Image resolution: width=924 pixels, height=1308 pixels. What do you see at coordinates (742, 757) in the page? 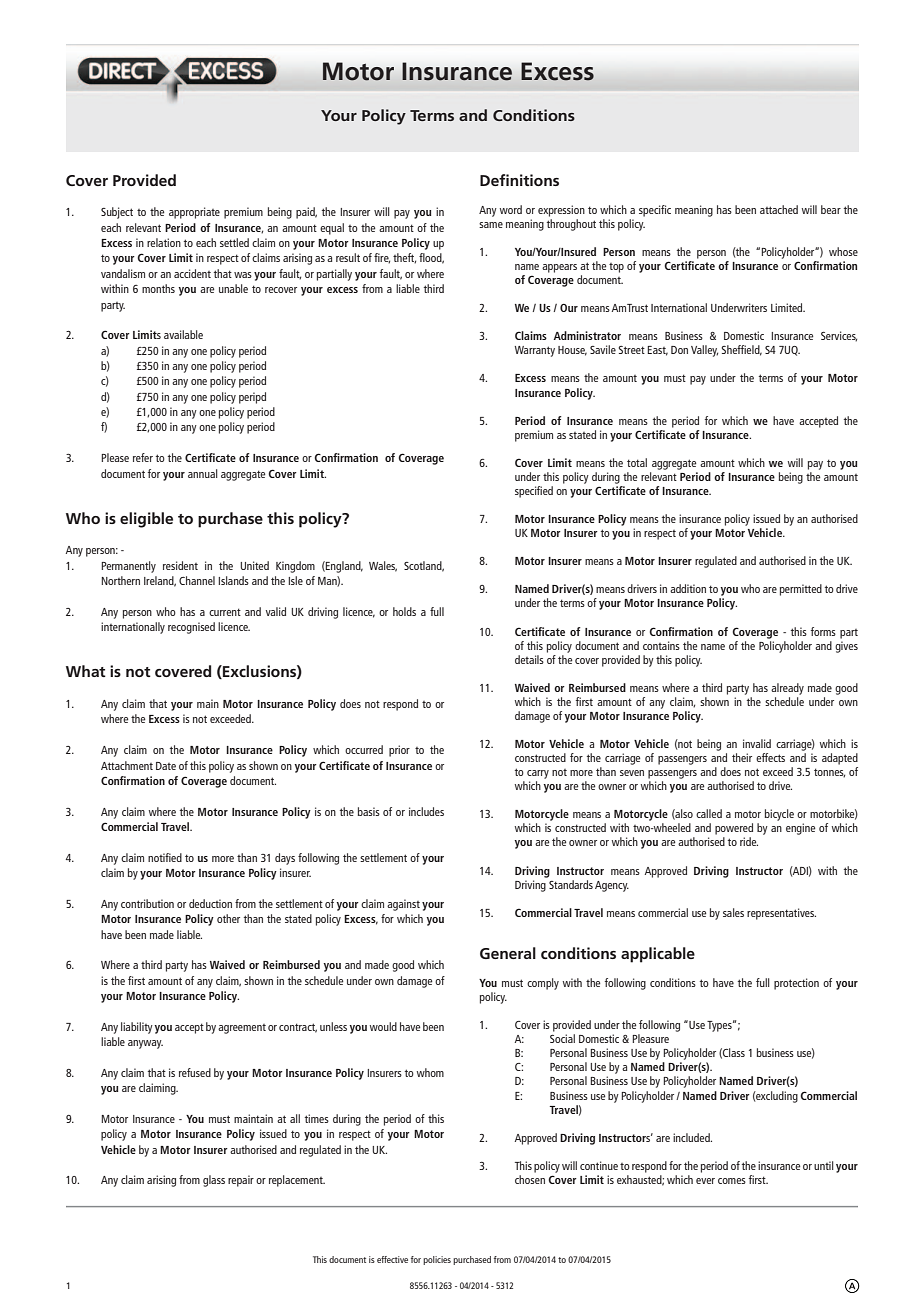
I see `their` at bounding box center [742, 757].
